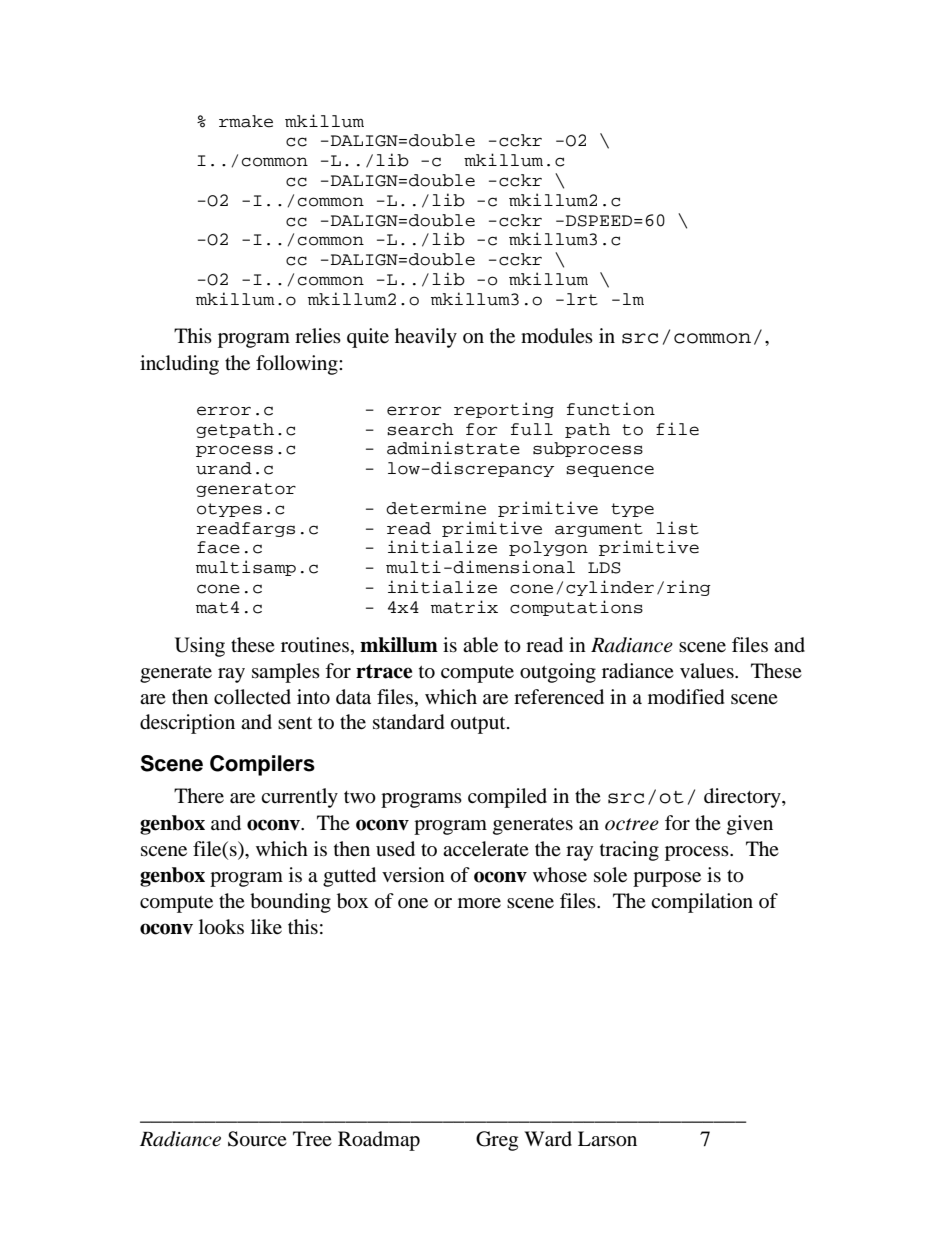  Describe the element at coordinates (318, 335) in the image. I see `relies` at that location.
